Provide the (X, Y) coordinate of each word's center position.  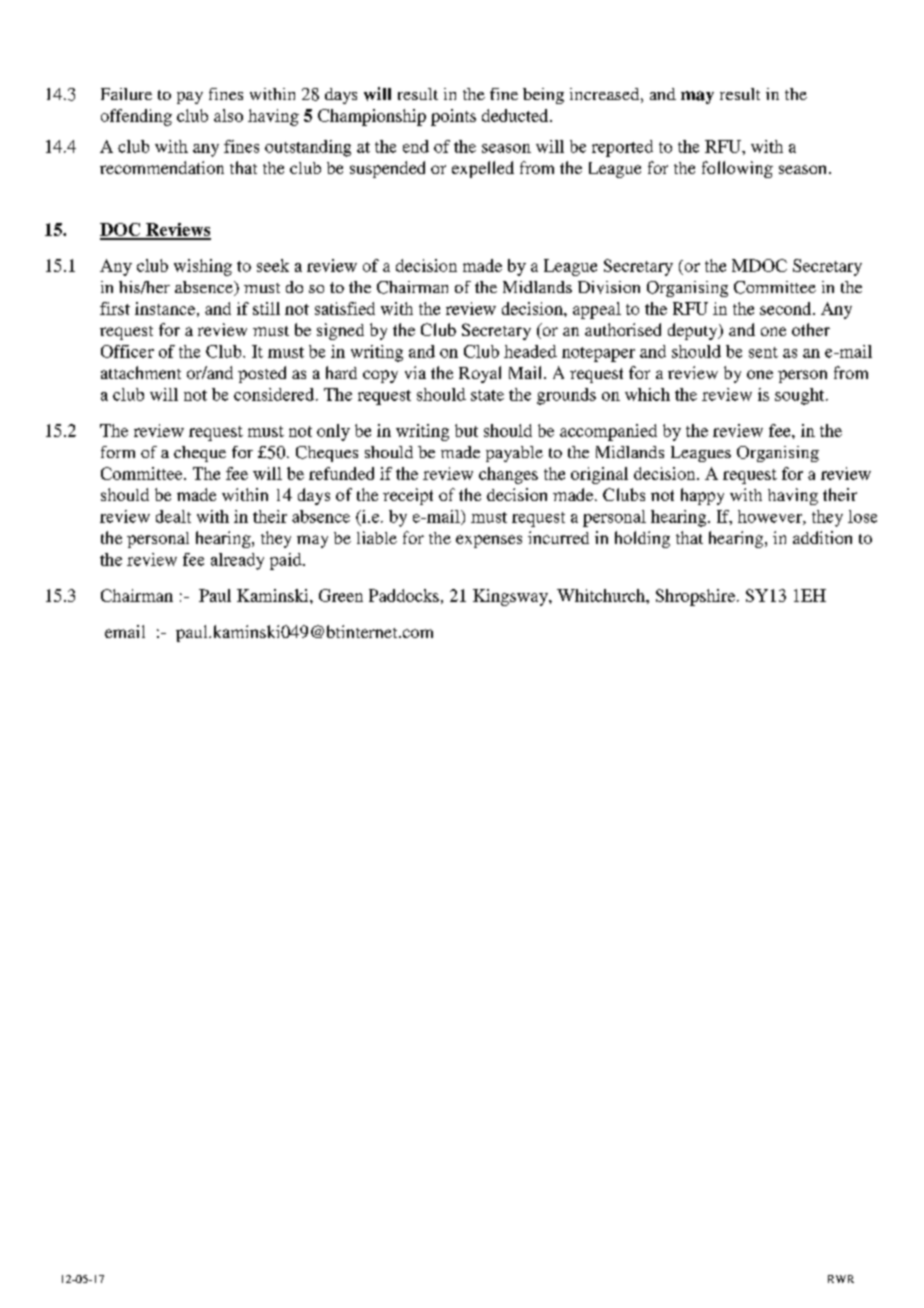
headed (530, 351)
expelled (483, 169)
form (118, 452)
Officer (127, 351)
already (237, 561)
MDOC (759, 265)
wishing (203, 267)
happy (702, 496)
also (228, 115)
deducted (516, 115)
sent (763, 352)
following (737, 169)
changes (508, 475)
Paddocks (404, 595)
